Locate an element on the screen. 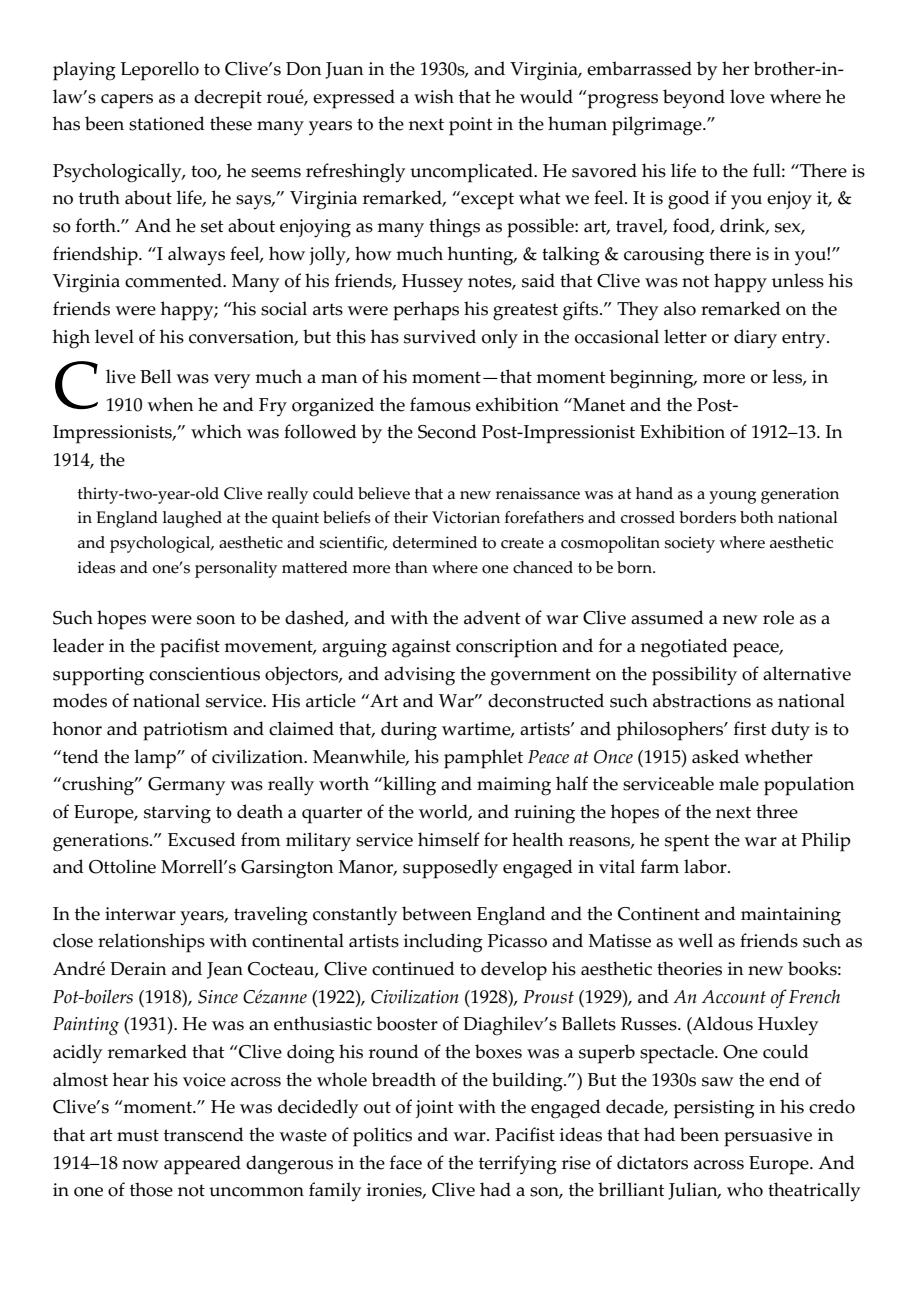  Bell is located at coordinates (155, 376).
